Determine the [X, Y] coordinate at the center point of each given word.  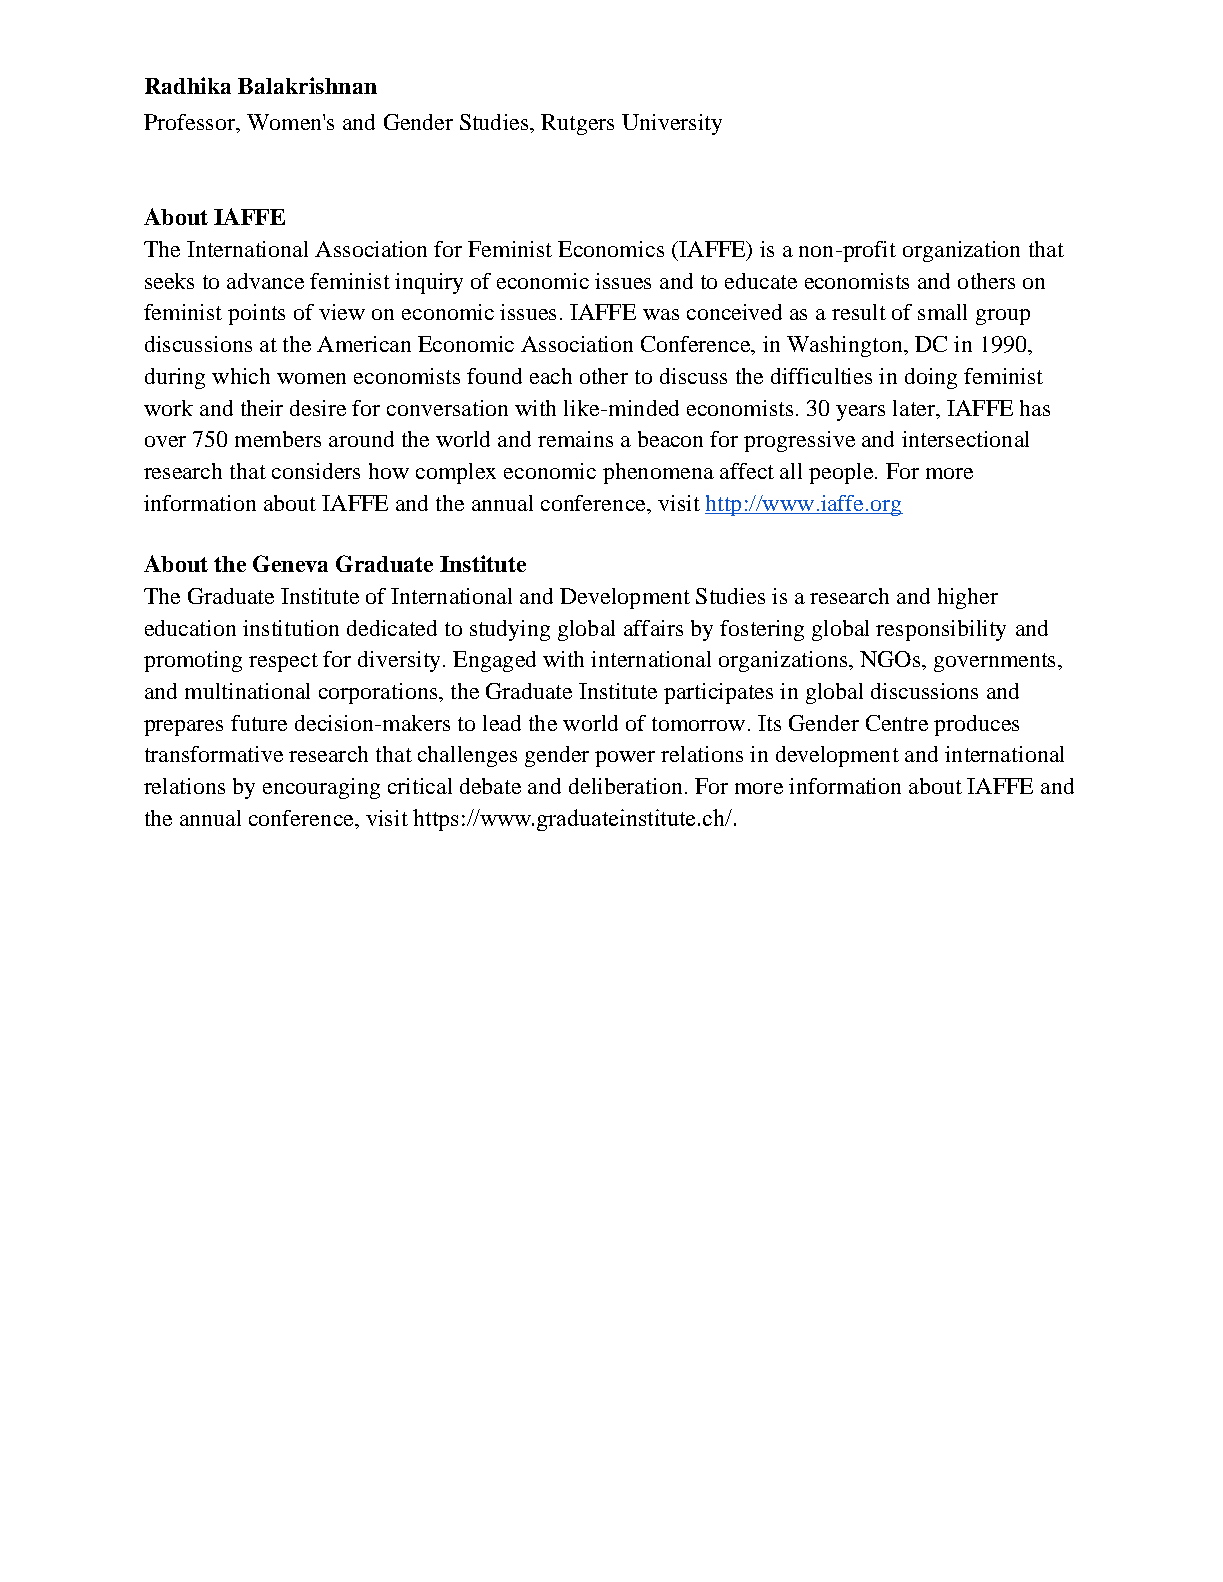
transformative [214, 754]
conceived [734, 312]
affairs [653, 628]
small [942, 312]
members [278, 439]
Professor [190, 122]
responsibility [941, 630]
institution [291, 628]
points [256, 314]
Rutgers [577, 124]
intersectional [965, 439]
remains [575, 439]
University [672, 124]
